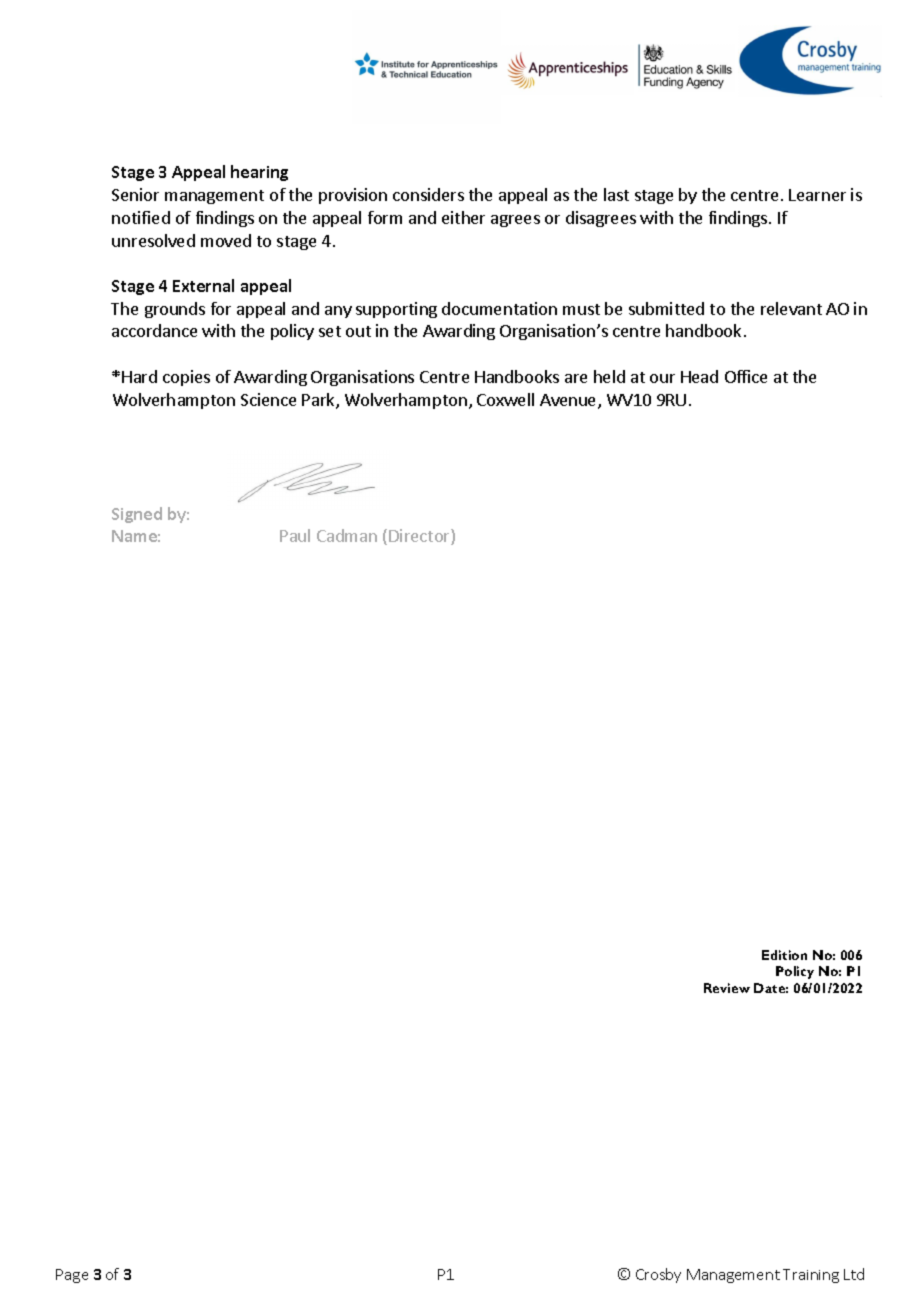 This image has width=924, height=1308. What do you see at coordinates (658, 1275) in the image?
I see `Crosby` at bounding box center [658, 1275].
